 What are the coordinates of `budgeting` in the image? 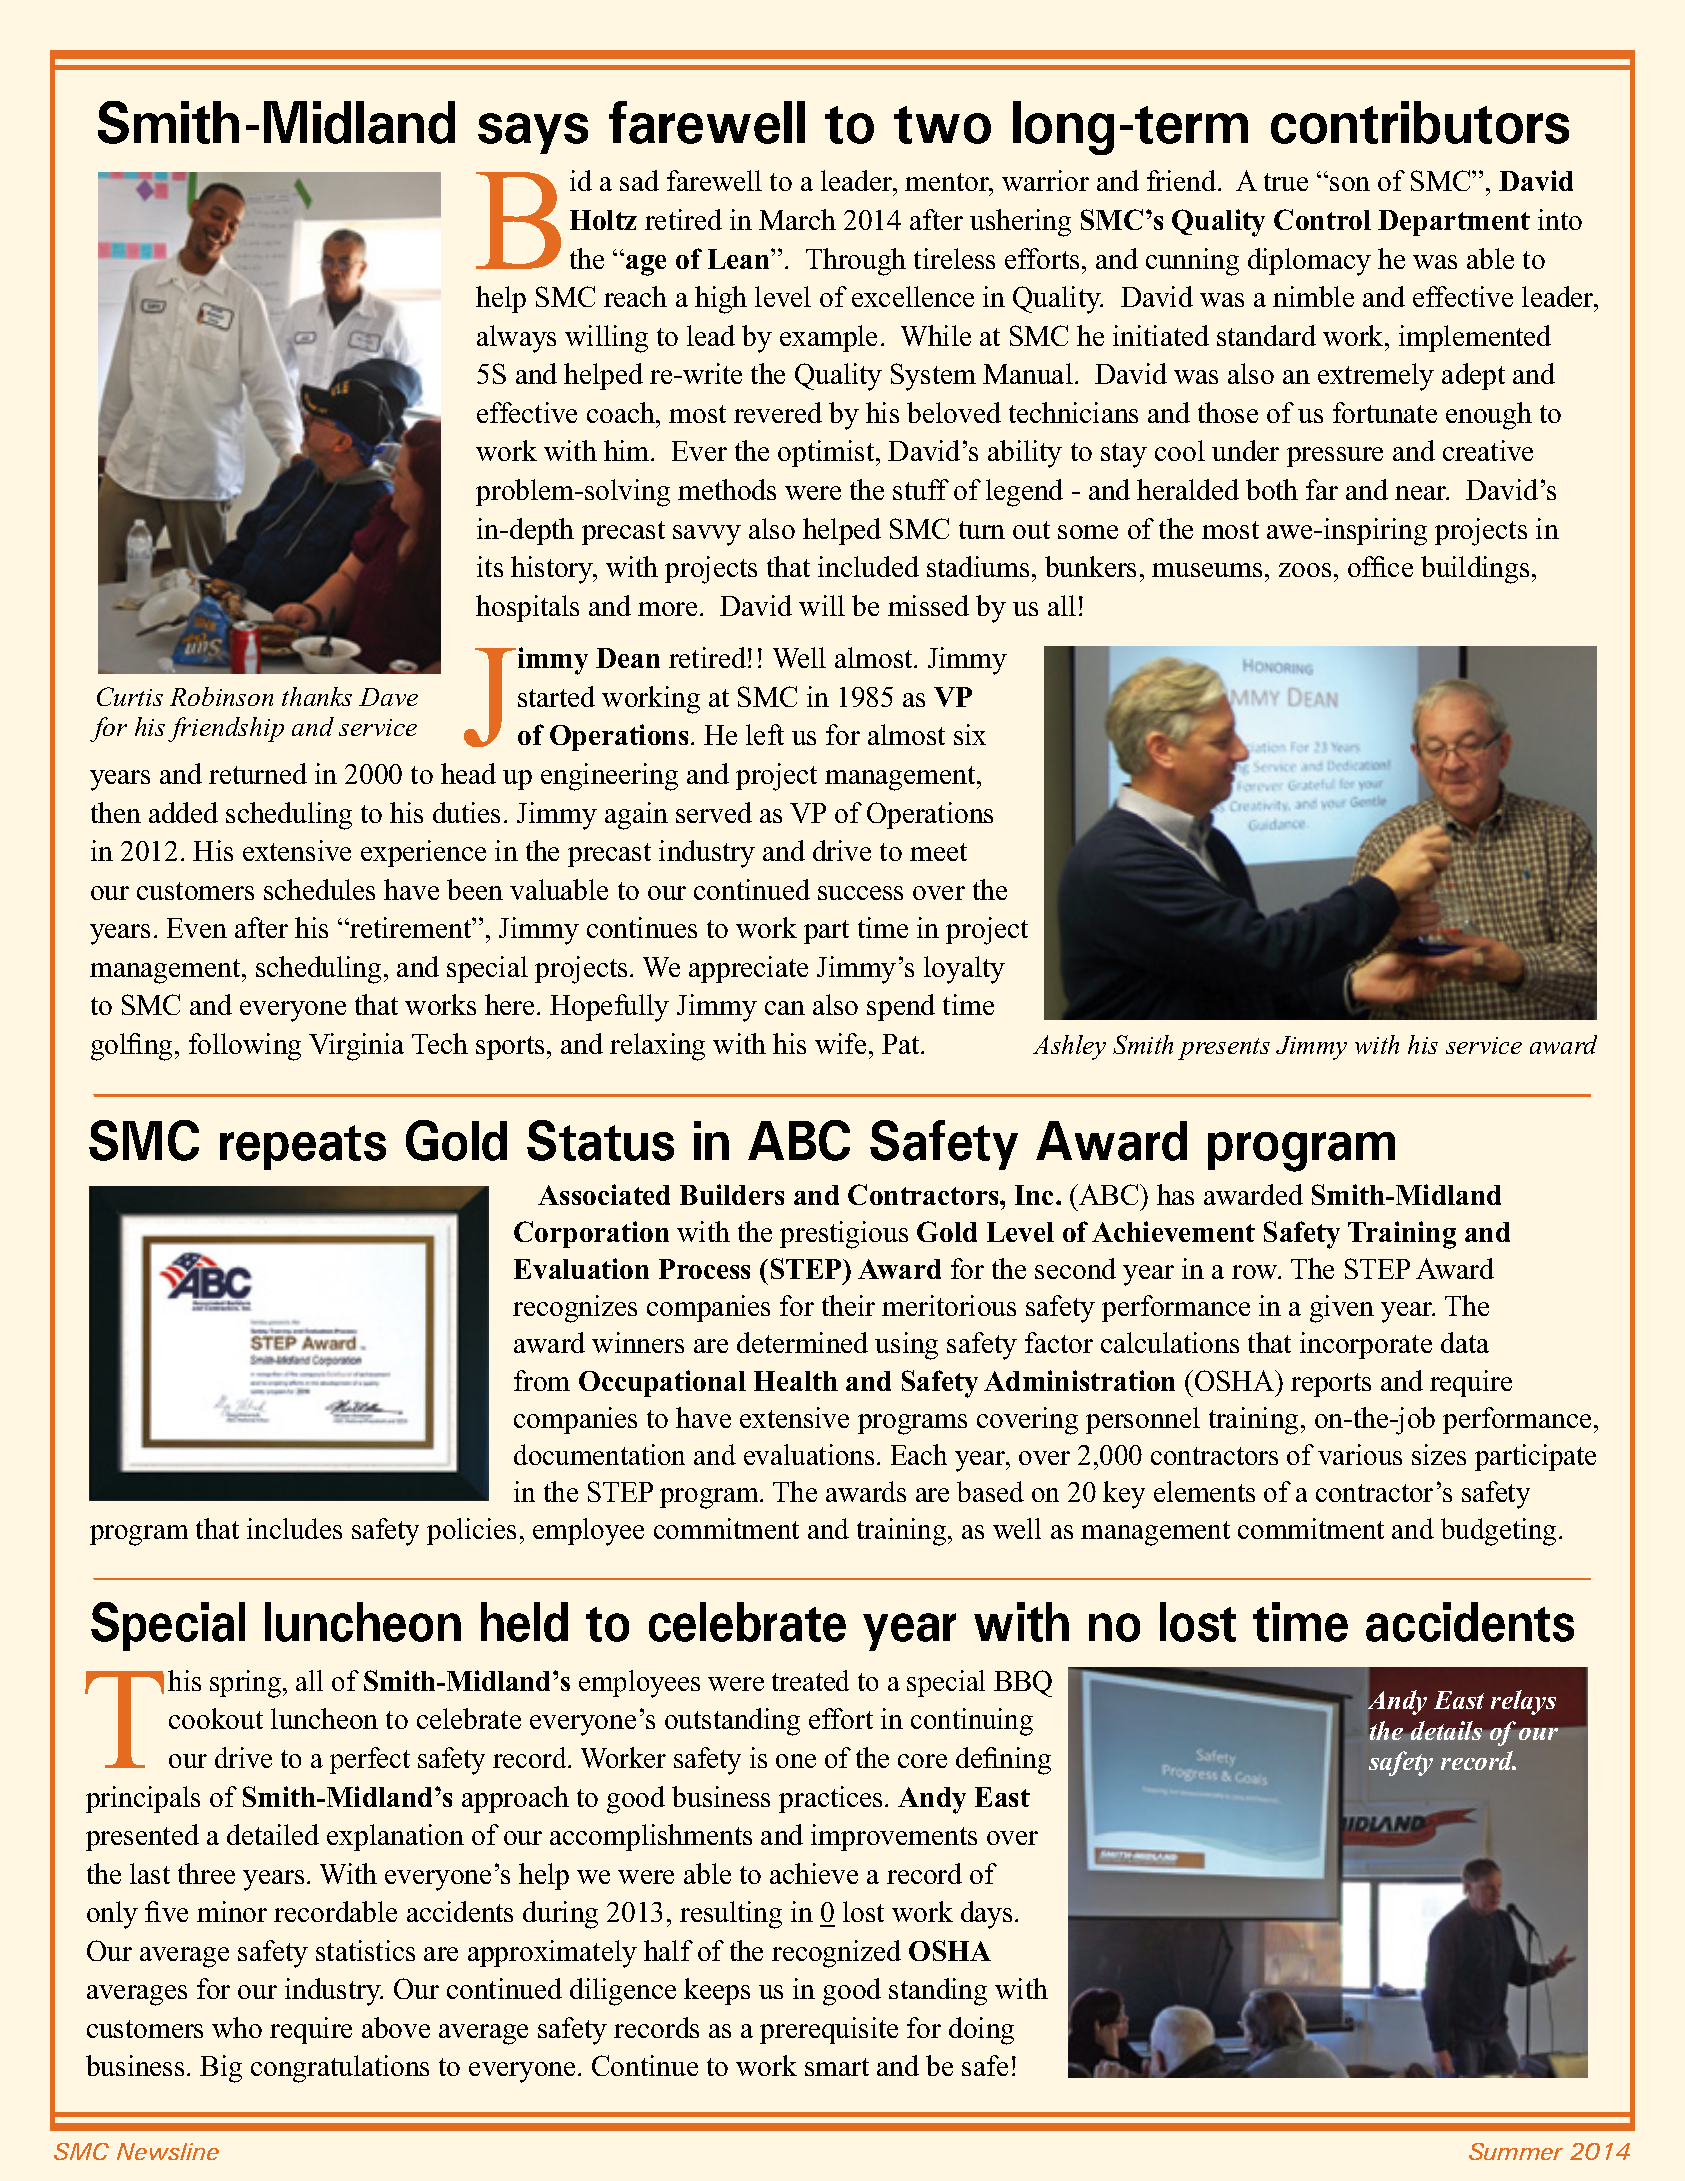 It's located at (1498, 1532).
